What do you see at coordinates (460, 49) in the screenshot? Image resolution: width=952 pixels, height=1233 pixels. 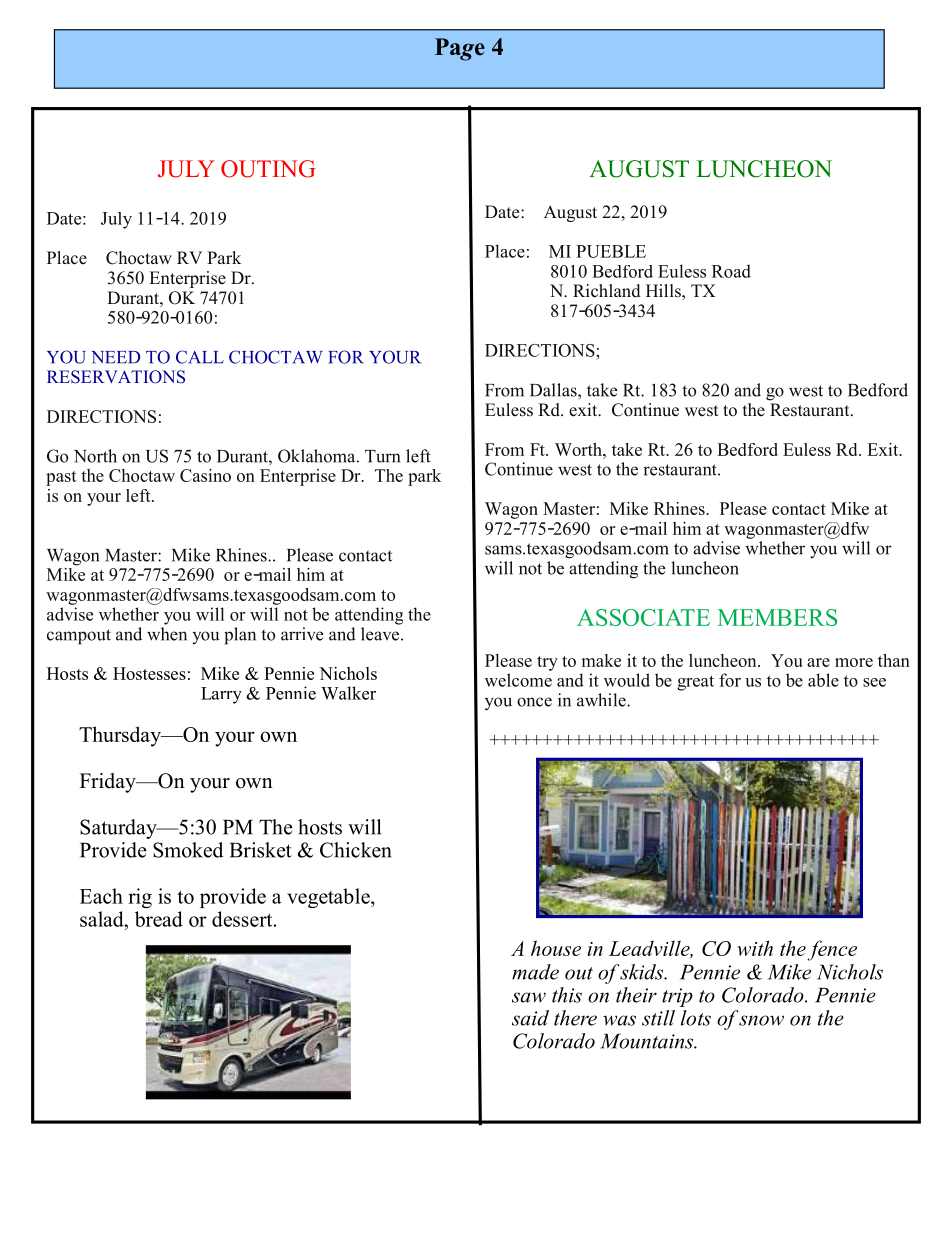 I see `Page` at bounding box center [460, 49].
